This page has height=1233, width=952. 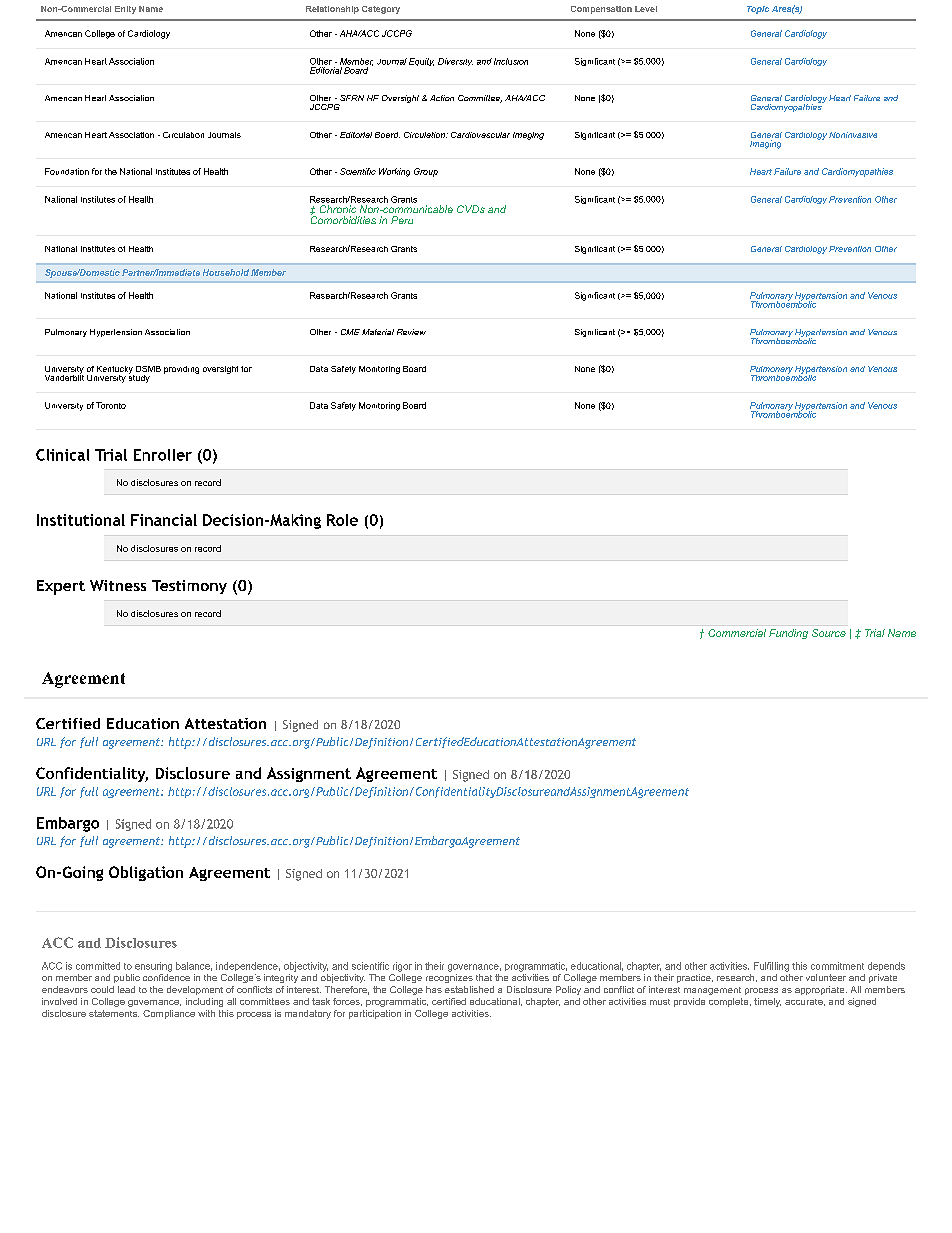 What do you see at coordinates (164, 520) in the page?
I see `Financial` at bounding box center [164, 520].
